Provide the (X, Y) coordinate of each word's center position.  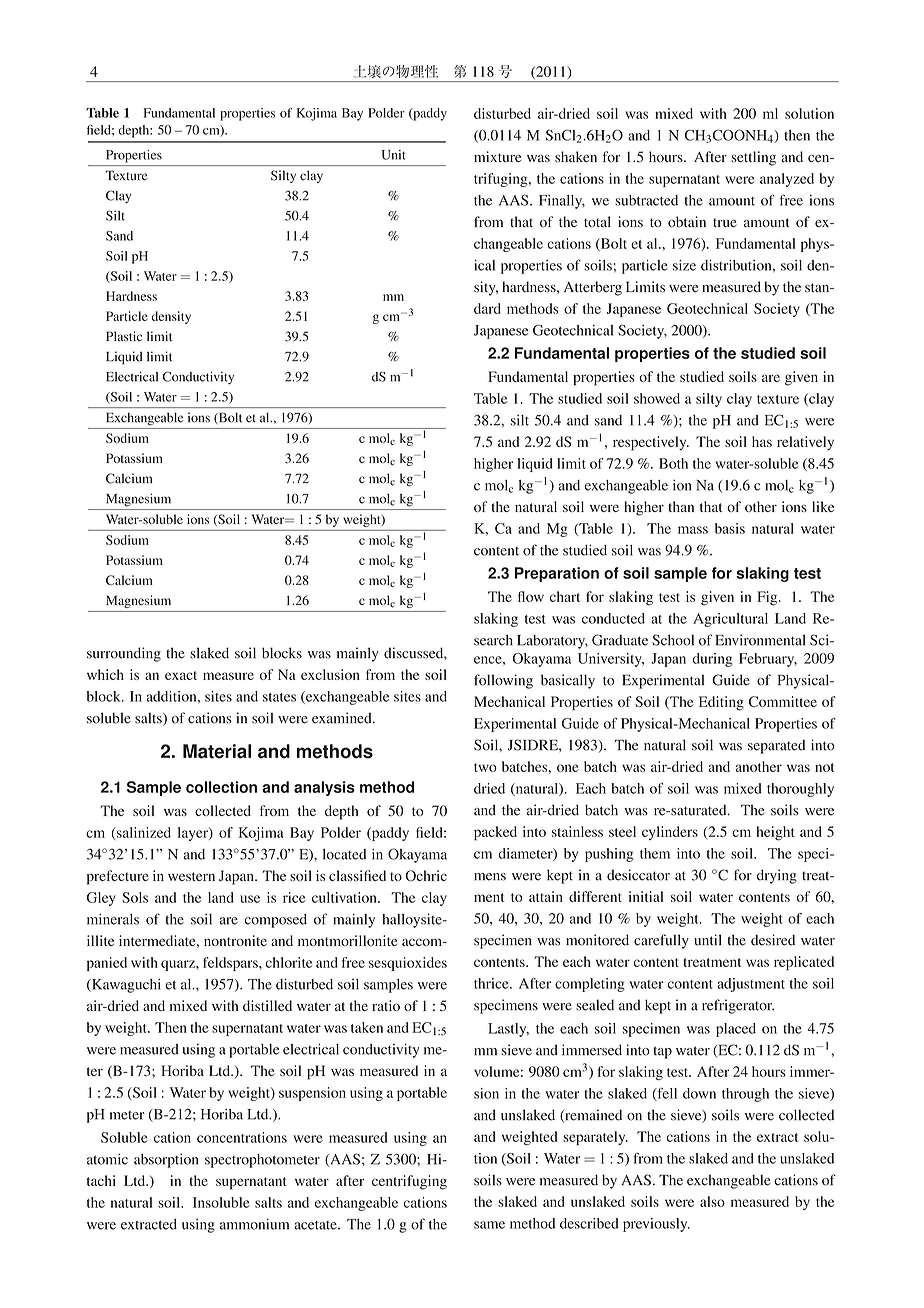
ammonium (254, 1224)
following (503, 681)
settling (753, 158)
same (489, 1225)
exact (181, 675)
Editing (721, 703)
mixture (497, 156)
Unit (394, 155)
